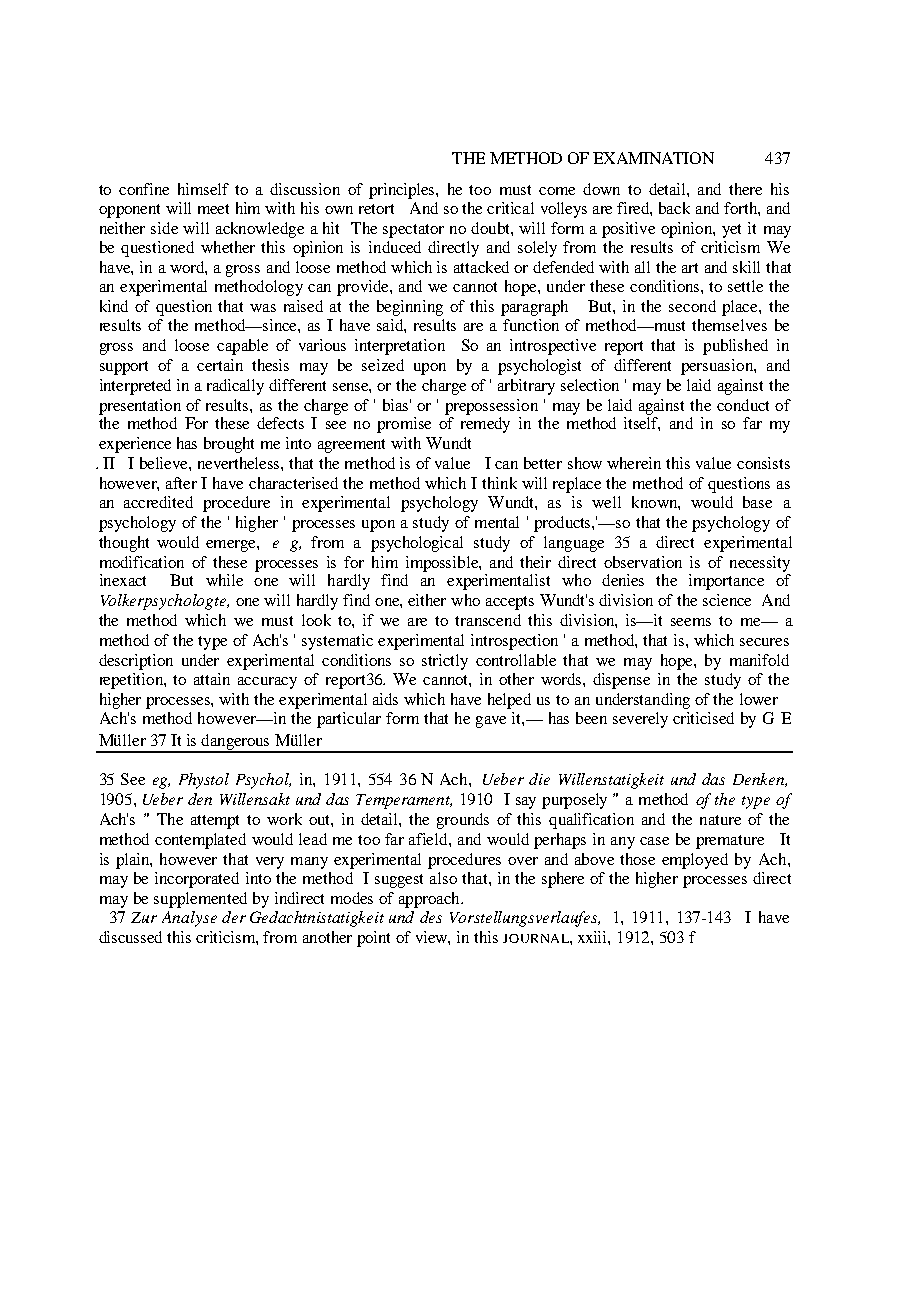 Image resolution: width=924 pixels, height=1307 pixels. What do you see at coordinates (232, 546) in the document?
I see `emerge` at bounding box center [232, 546].
